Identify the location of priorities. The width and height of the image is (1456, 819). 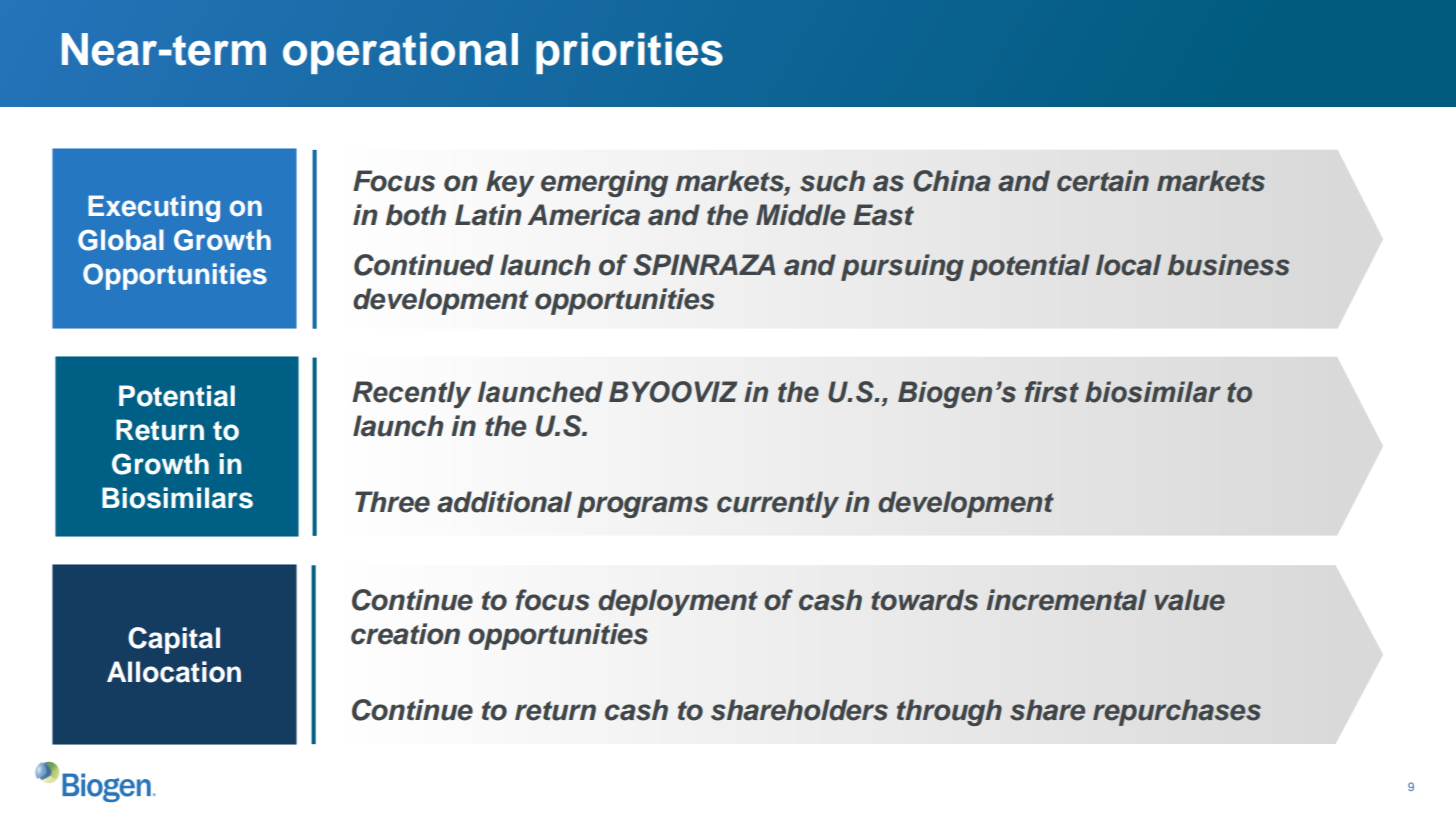
(629, 53).
